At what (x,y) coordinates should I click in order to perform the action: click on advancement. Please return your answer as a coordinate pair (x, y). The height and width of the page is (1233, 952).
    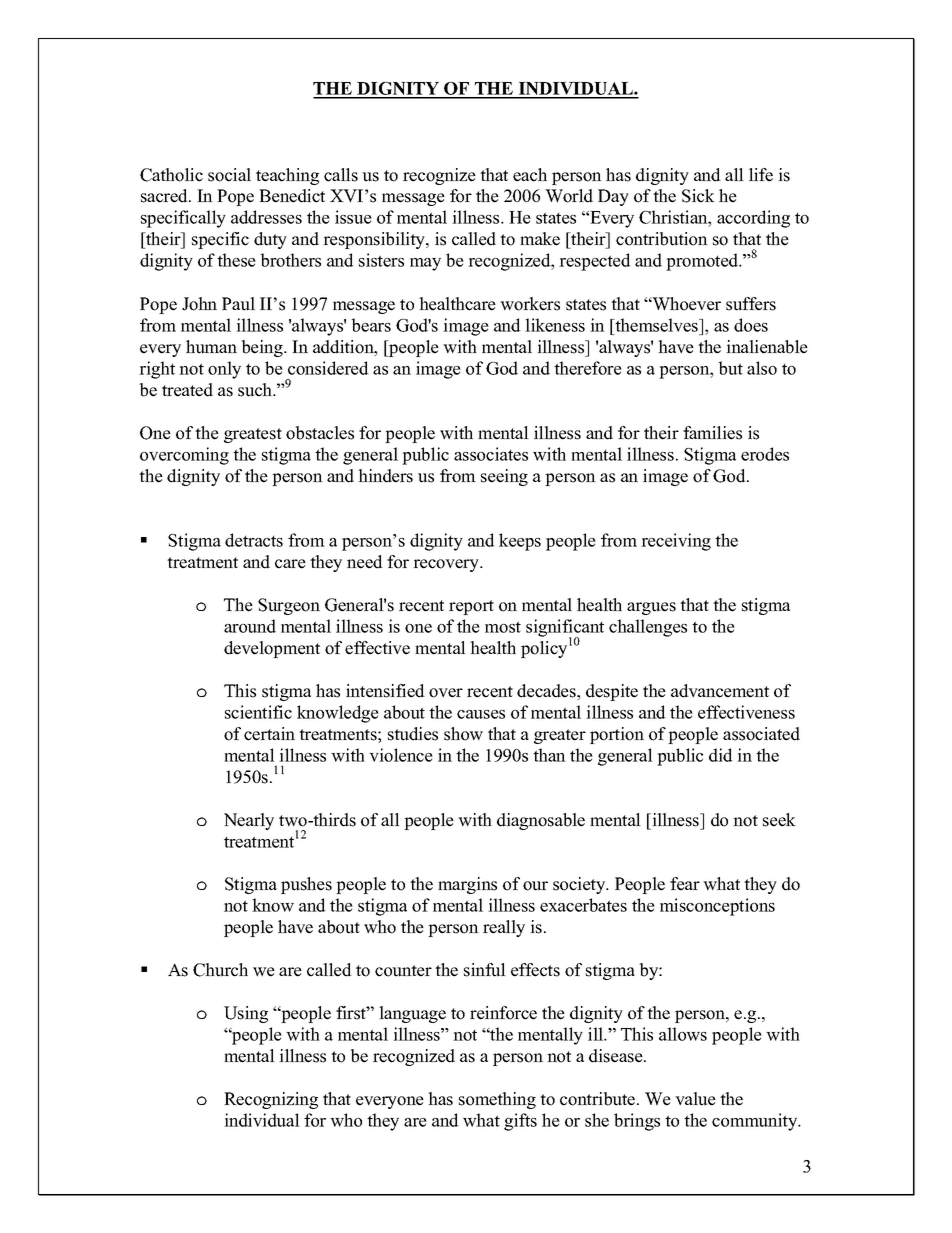
    Looking at the image, I should click on (720, 691).
